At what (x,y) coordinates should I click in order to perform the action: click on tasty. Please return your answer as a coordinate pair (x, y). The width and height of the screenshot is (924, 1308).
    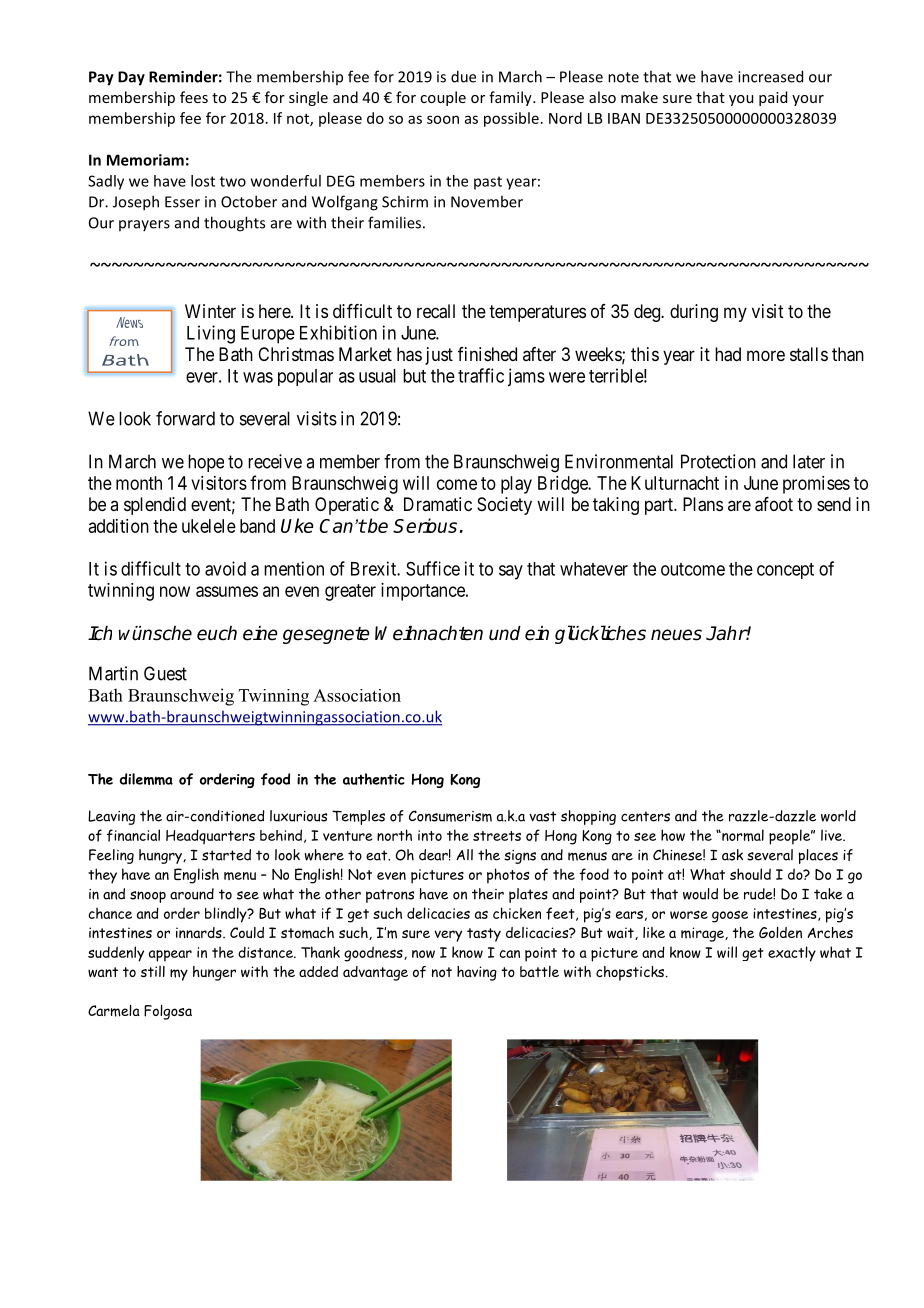
    Looking at the image, I should click on (484, 935).
